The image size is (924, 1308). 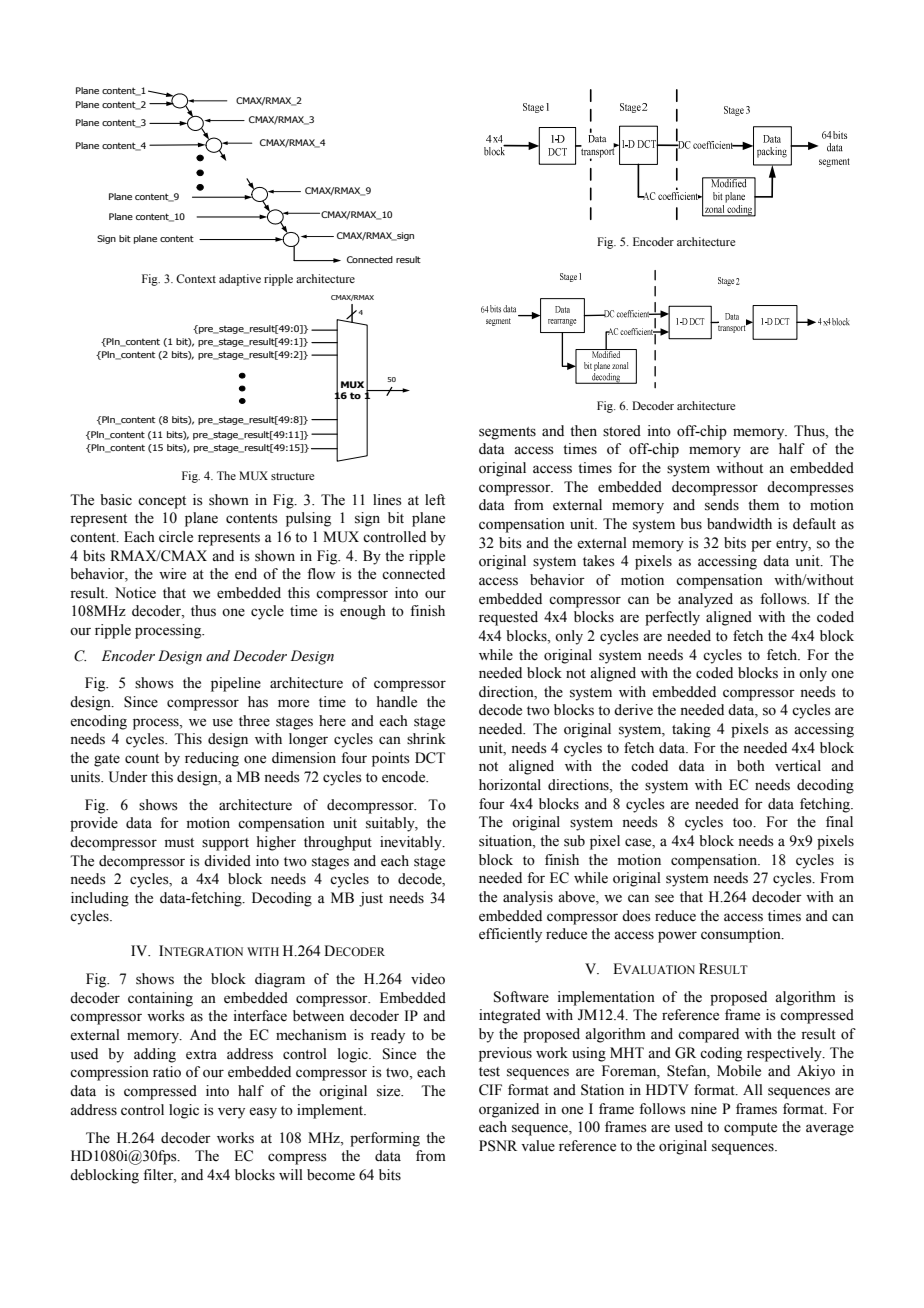 What do you see at coordinates (426, 739) in the image?
I see `shrink` at bounding box center [426, 739].
